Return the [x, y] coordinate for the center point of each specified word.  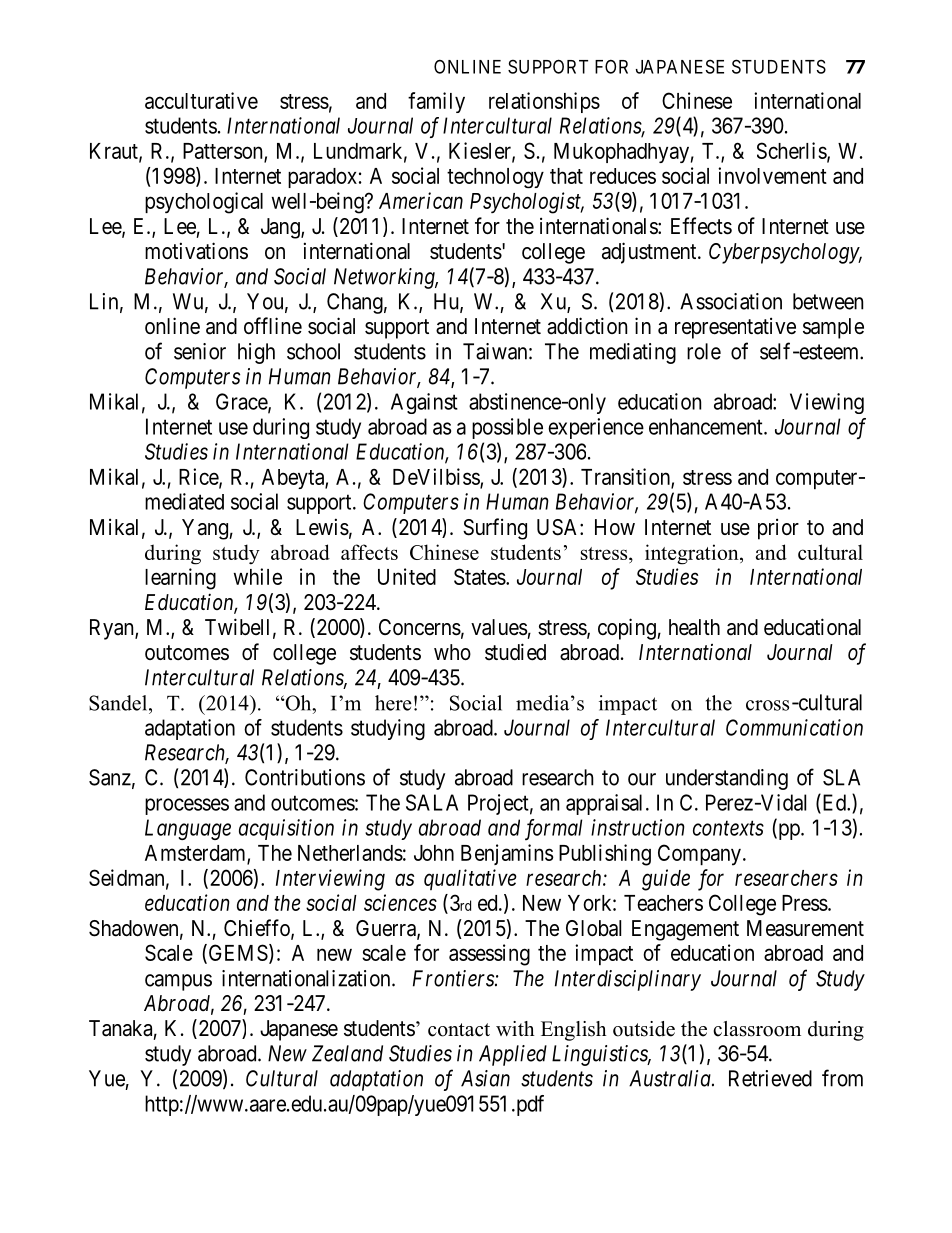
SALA [432, 802]
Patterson [224, 152]
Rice [199, 477]
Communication [794, 727]
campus [178, 982]
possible [507, 428]
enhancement [707, 426]
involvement [772, 175]
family [436, 102]
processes [187, 806]
